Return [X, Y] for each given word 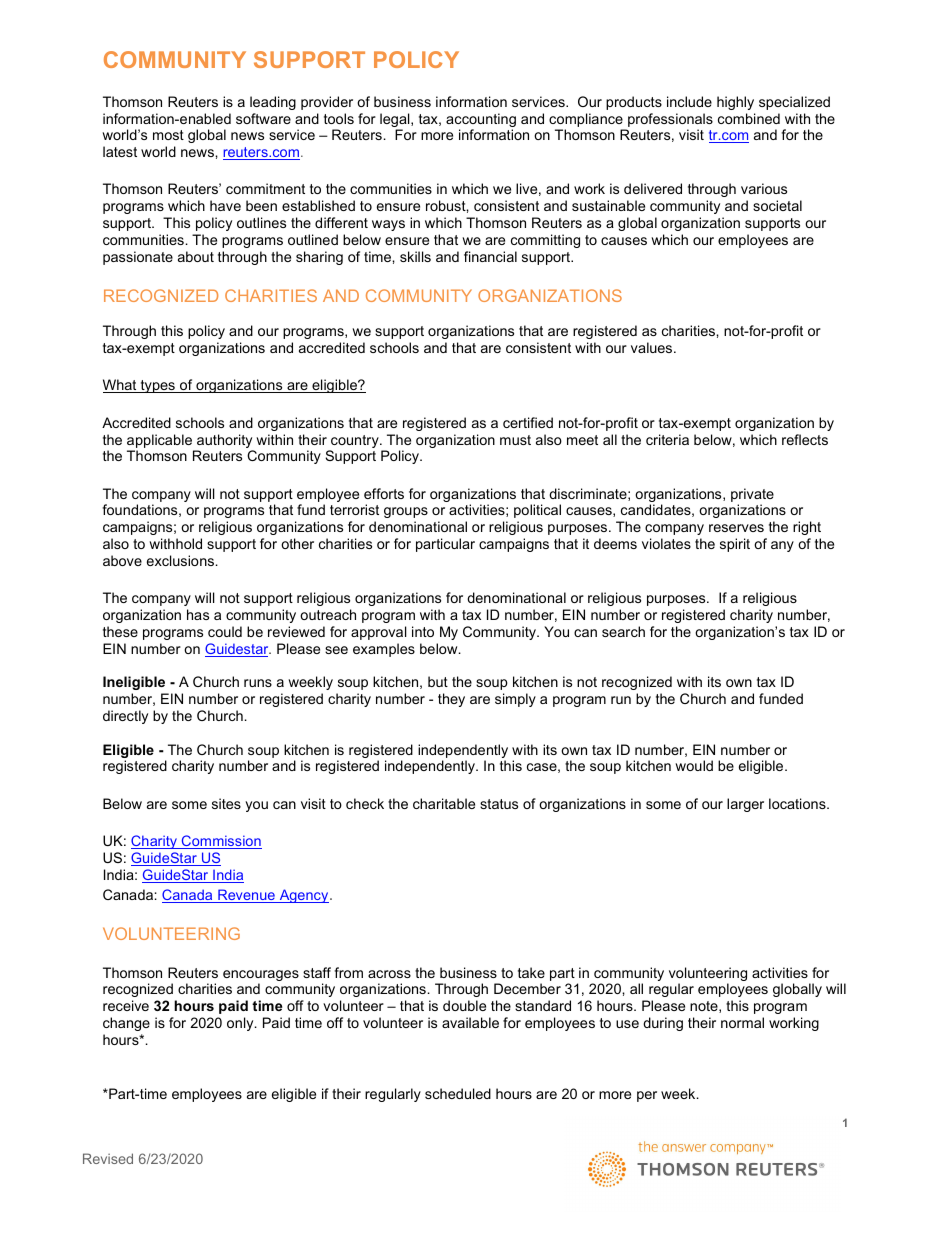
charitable [444, 803]
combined [749, 118]
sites [226, 803]
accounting [481, 121]
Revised [108, 1158]
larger [745, 805]
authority [224, 442]
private [752, 496]
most [168, 135]
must [515, 440]
